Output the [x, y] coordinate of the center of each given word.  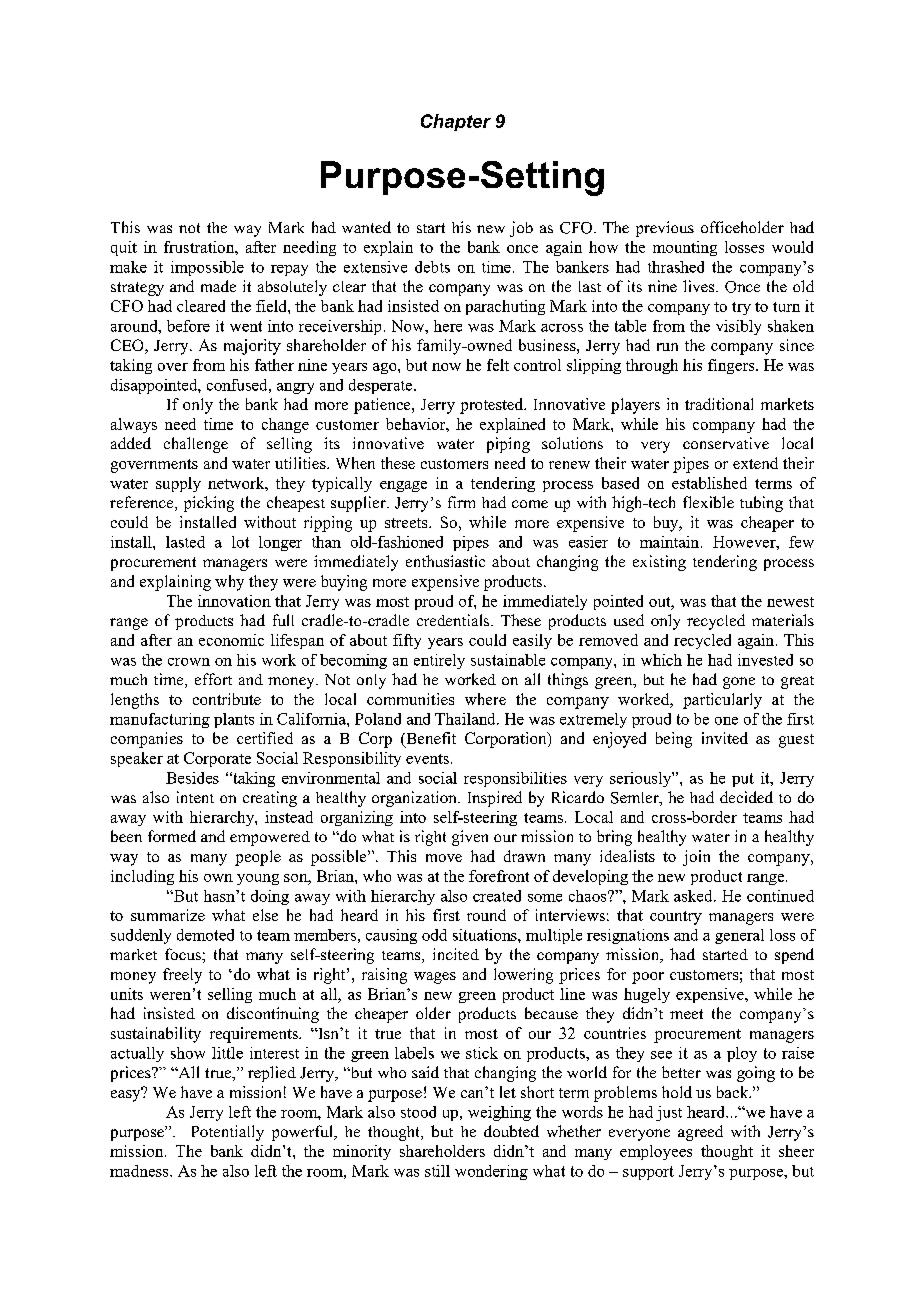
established [709, 483]
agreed [700, 1133]
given [470, 838]
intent [195, 797]
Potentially [228, 1133]
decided [746, 797]
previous [665, 229]
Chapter [456, 122]
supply [178, 484]
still [437, 1171]
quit [124, 248]
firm [461, 502]
